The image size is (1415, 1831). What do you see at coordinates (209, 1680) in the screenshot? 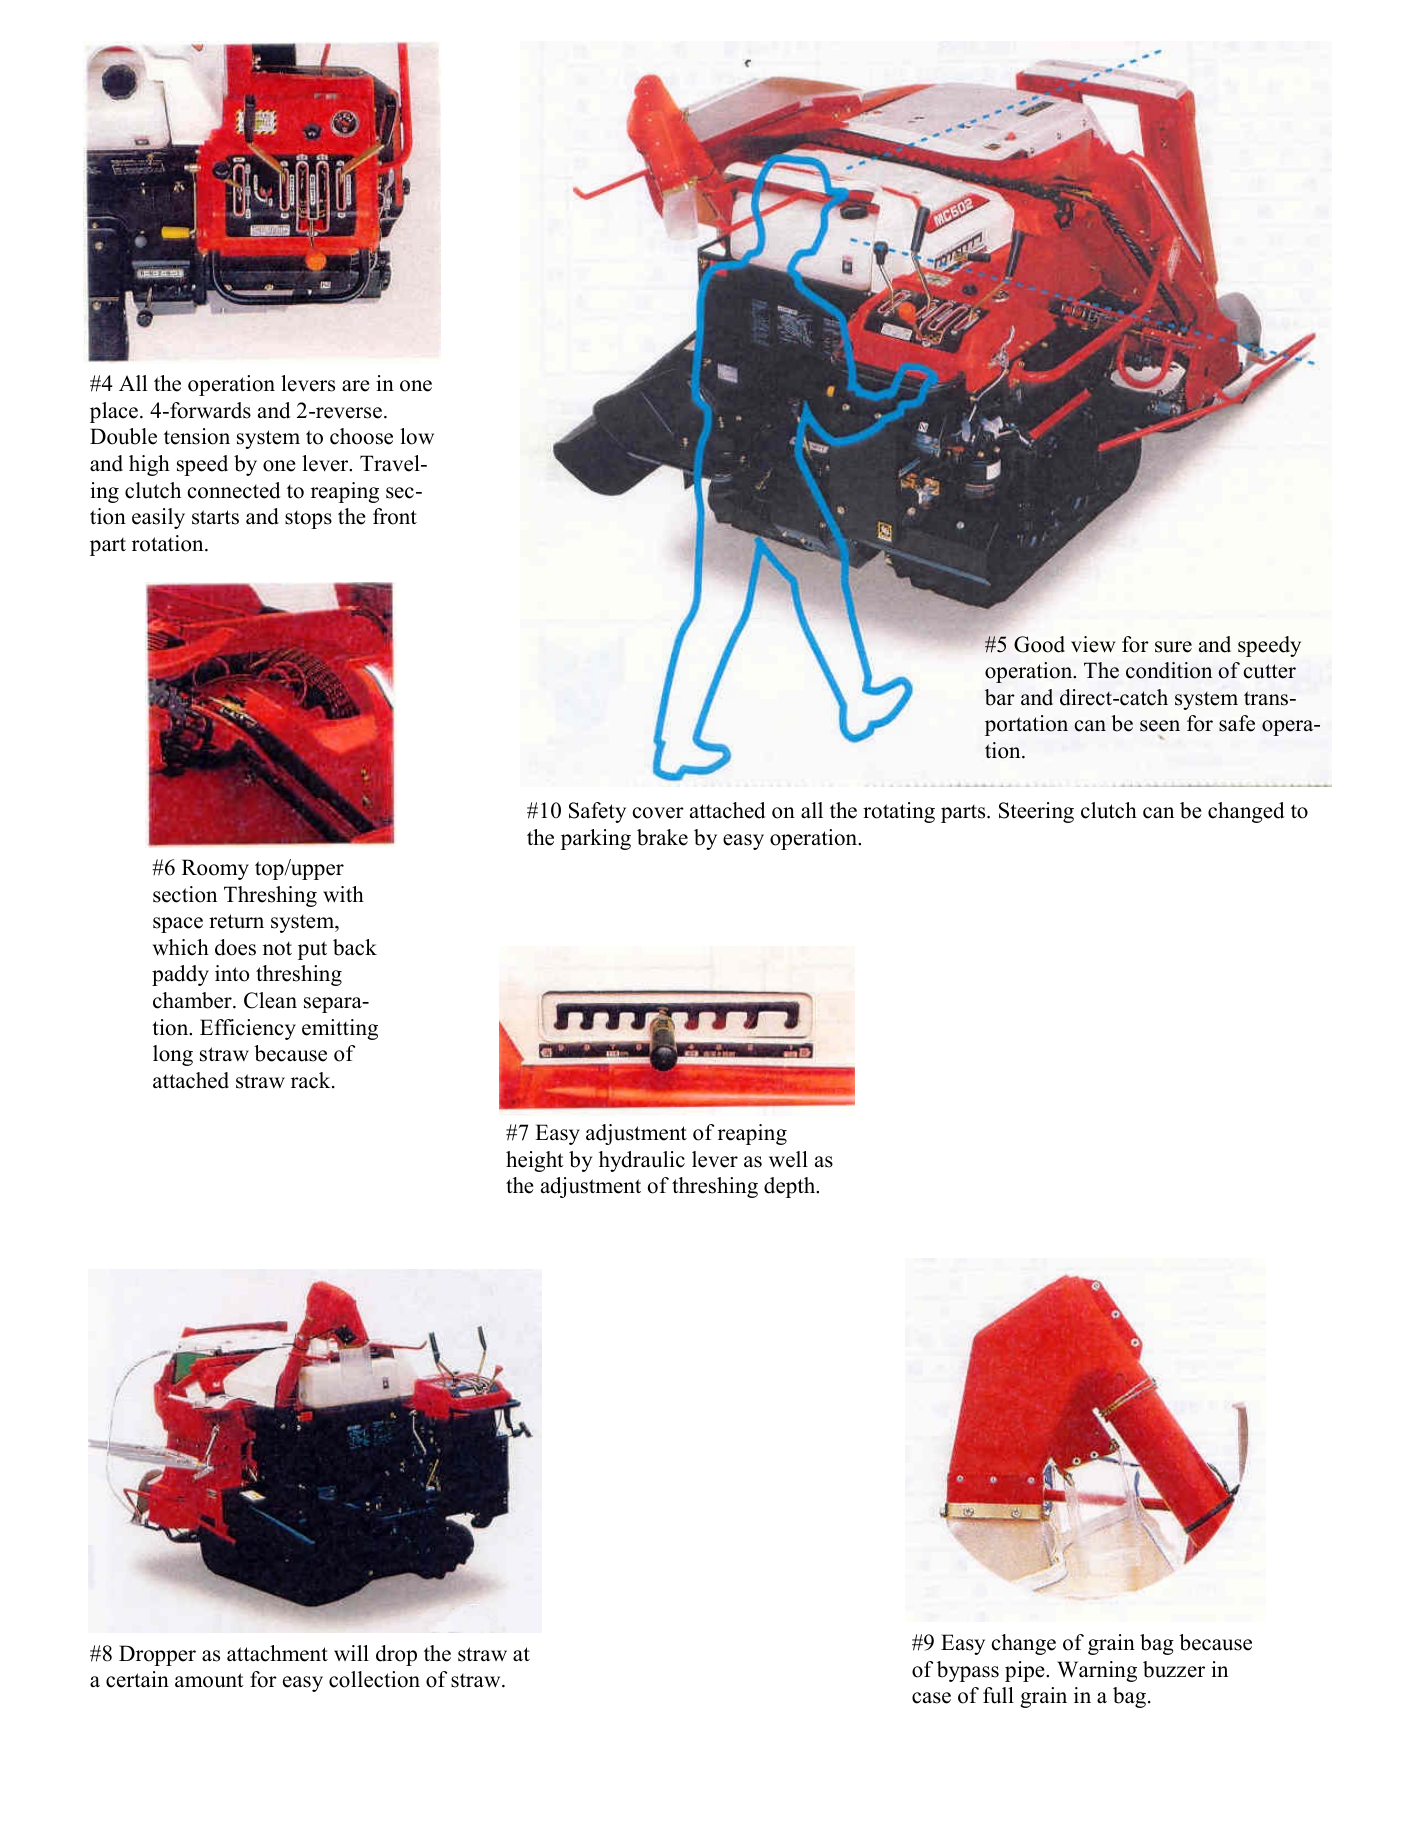
I see `amount` at bounding box center [209, 1680].
